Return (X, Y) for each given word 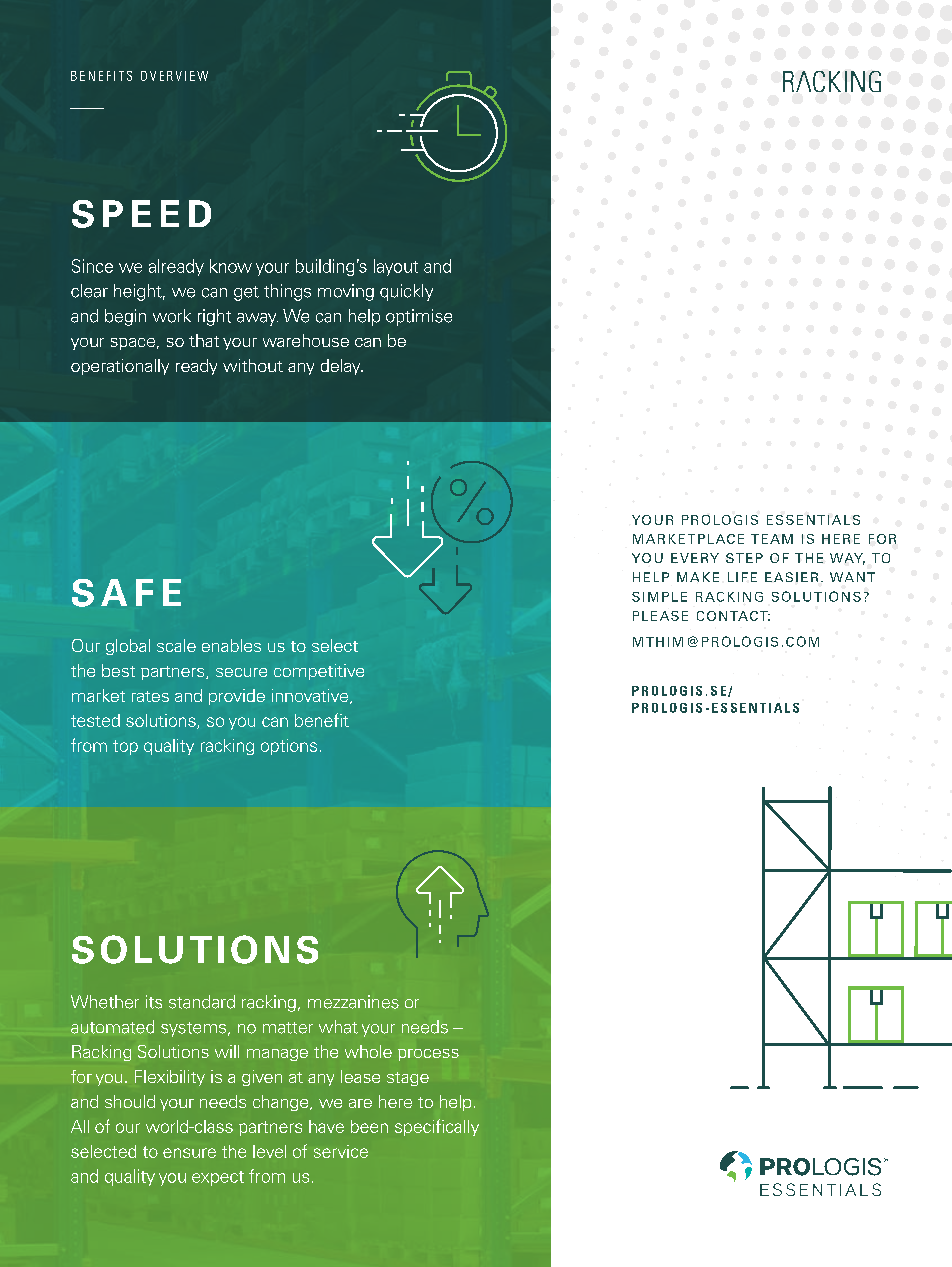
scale (176, 645)
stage (408, 1079)
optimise (419, 317)
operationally (120, 367)
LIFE (742, 577)
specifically (437, 1127)
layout (396, 267)
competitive (319, 672)
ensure (189, 1153)
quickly (406, 292)
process (428, 1055)
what (338, 1027)
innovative (311, 696)
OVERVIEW (174, 76)
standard (202, 1002)
